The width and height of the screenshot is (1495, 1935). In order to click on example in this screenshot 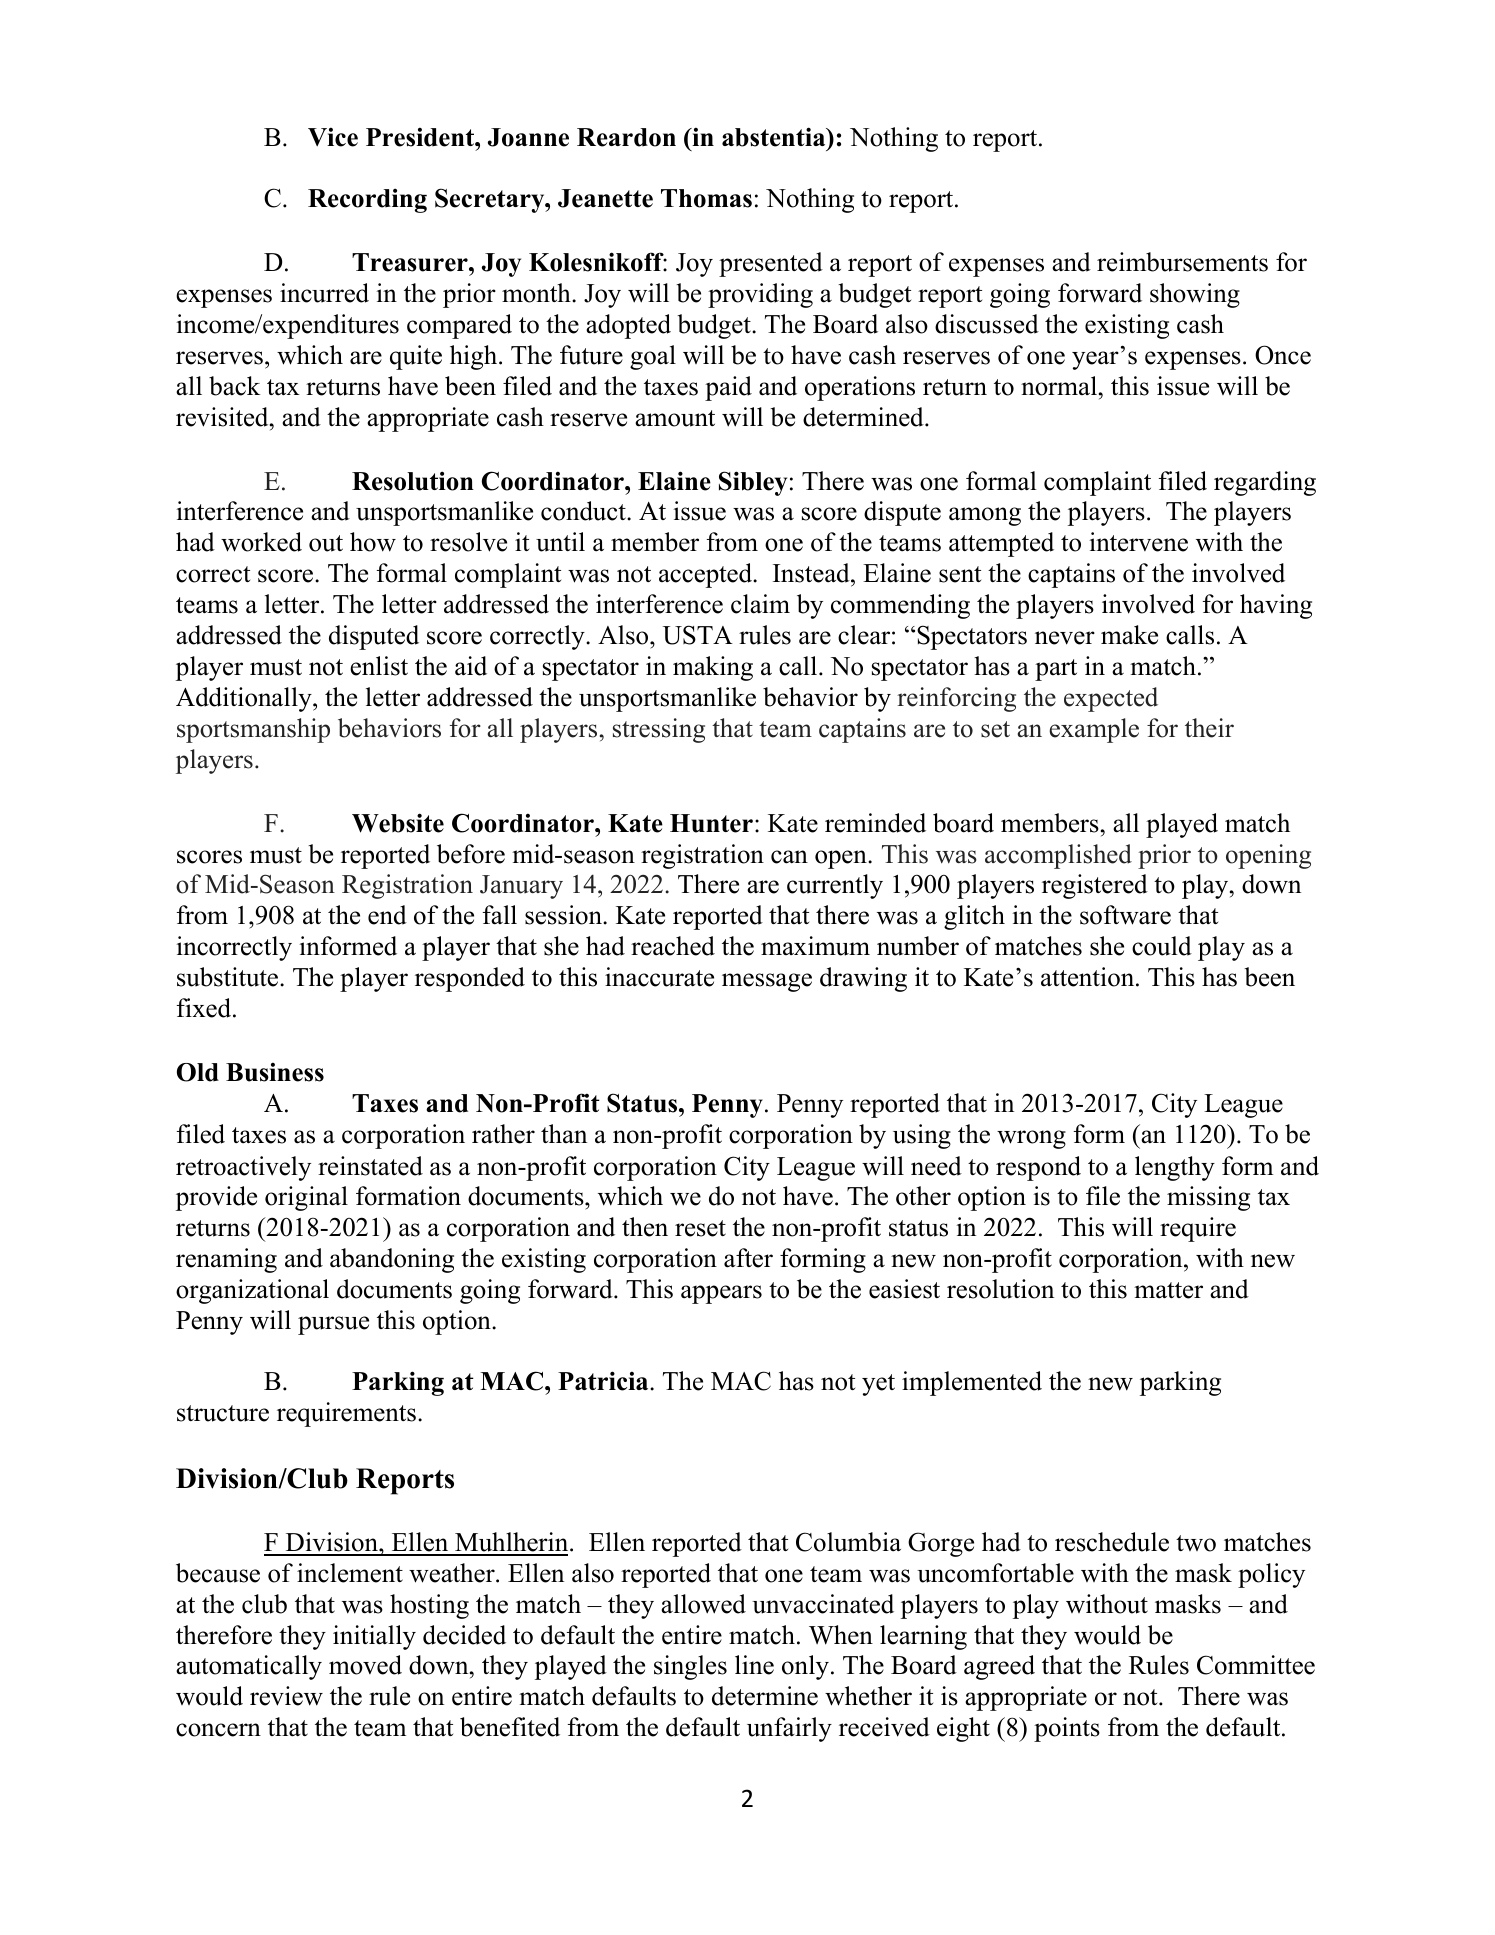, I will do `click(1094, 730)`.
